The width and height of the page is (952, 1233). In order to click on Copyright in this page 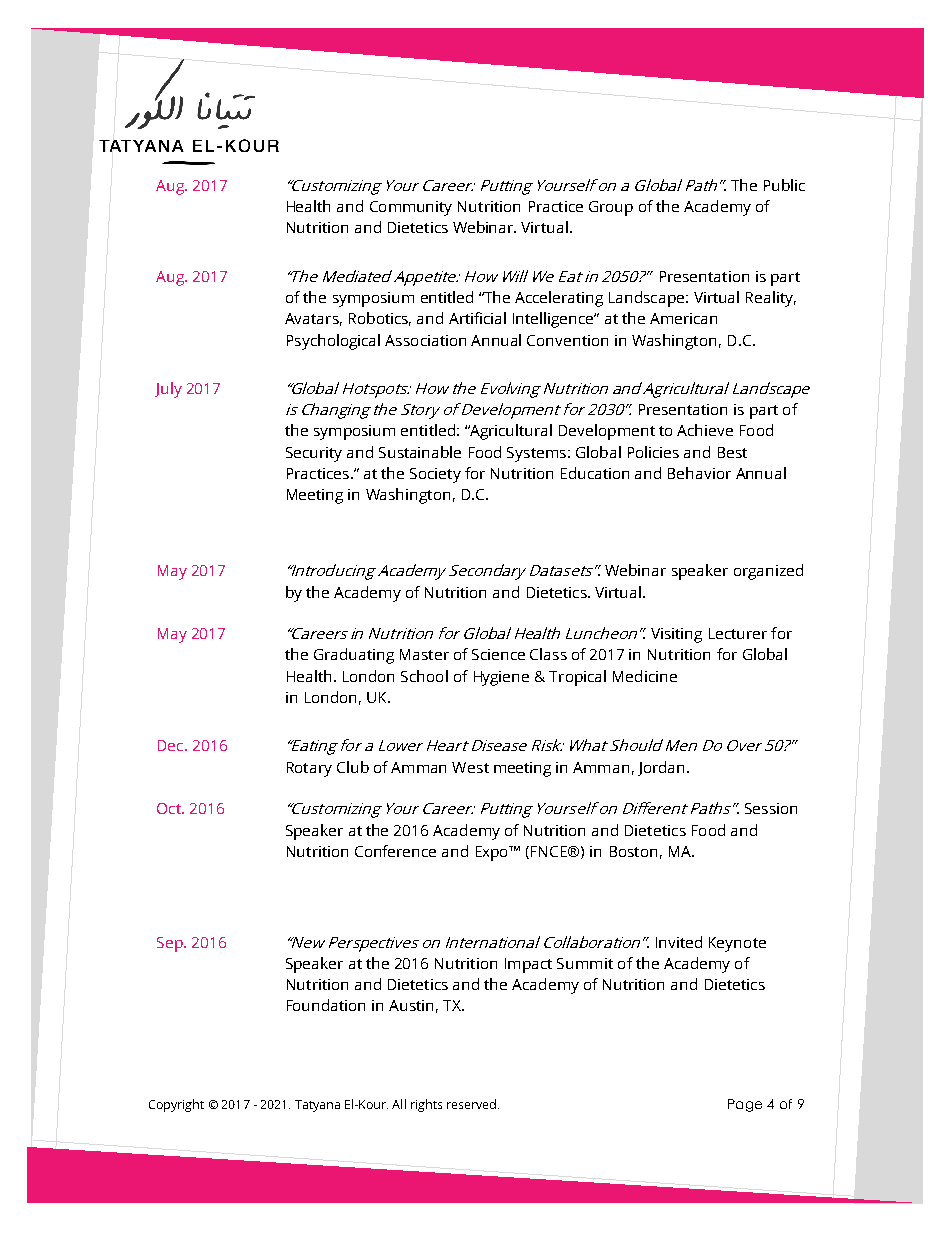, I will do `click(176, 1105)`.
